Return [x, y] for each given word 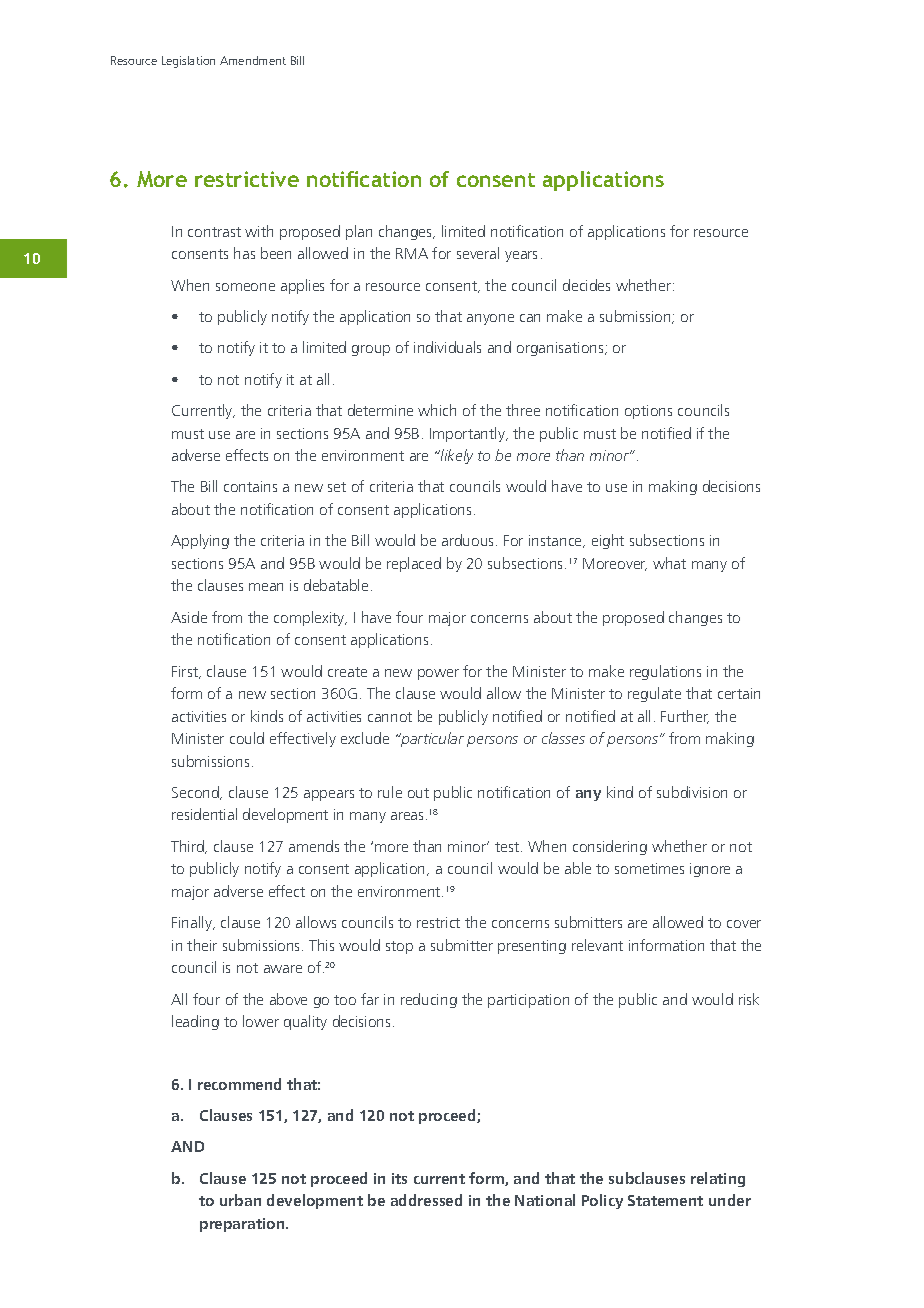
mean [266, 587]
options [648, 412]
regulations [665, 672]
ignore [710, 870]
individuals [447, 347]
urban [240, 1200]
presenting [532, 947]
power [438, 674]
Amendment [253, 60]
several [478, 253]
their [202, 945]
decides [586, 285]
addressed [426, 1200]
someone [245, 287]
